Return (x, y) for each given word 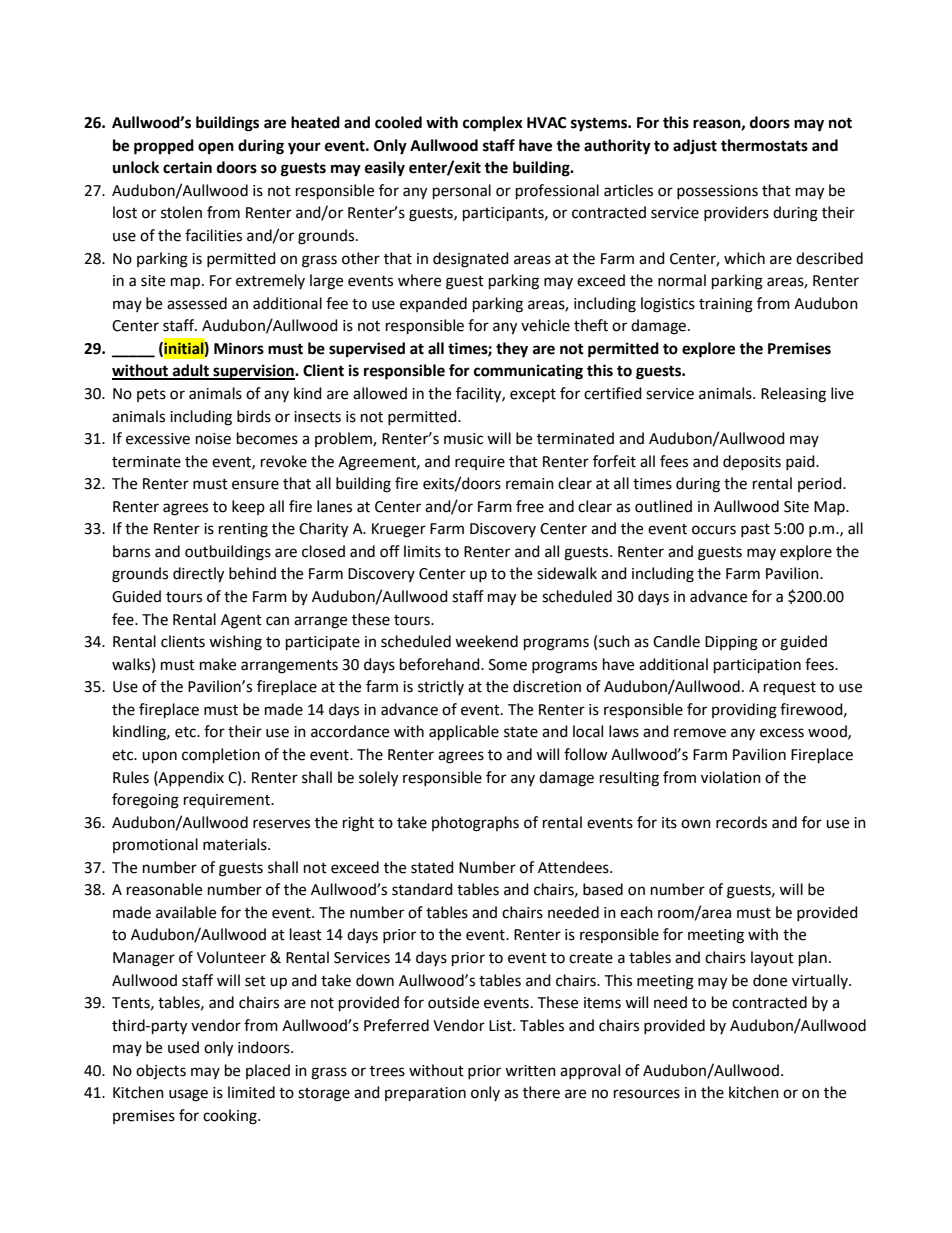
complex (493, 124)
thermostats (764, 145)
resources (647, 1094)
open (216, 148)
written (530, 1071)
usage (188, 1095)
